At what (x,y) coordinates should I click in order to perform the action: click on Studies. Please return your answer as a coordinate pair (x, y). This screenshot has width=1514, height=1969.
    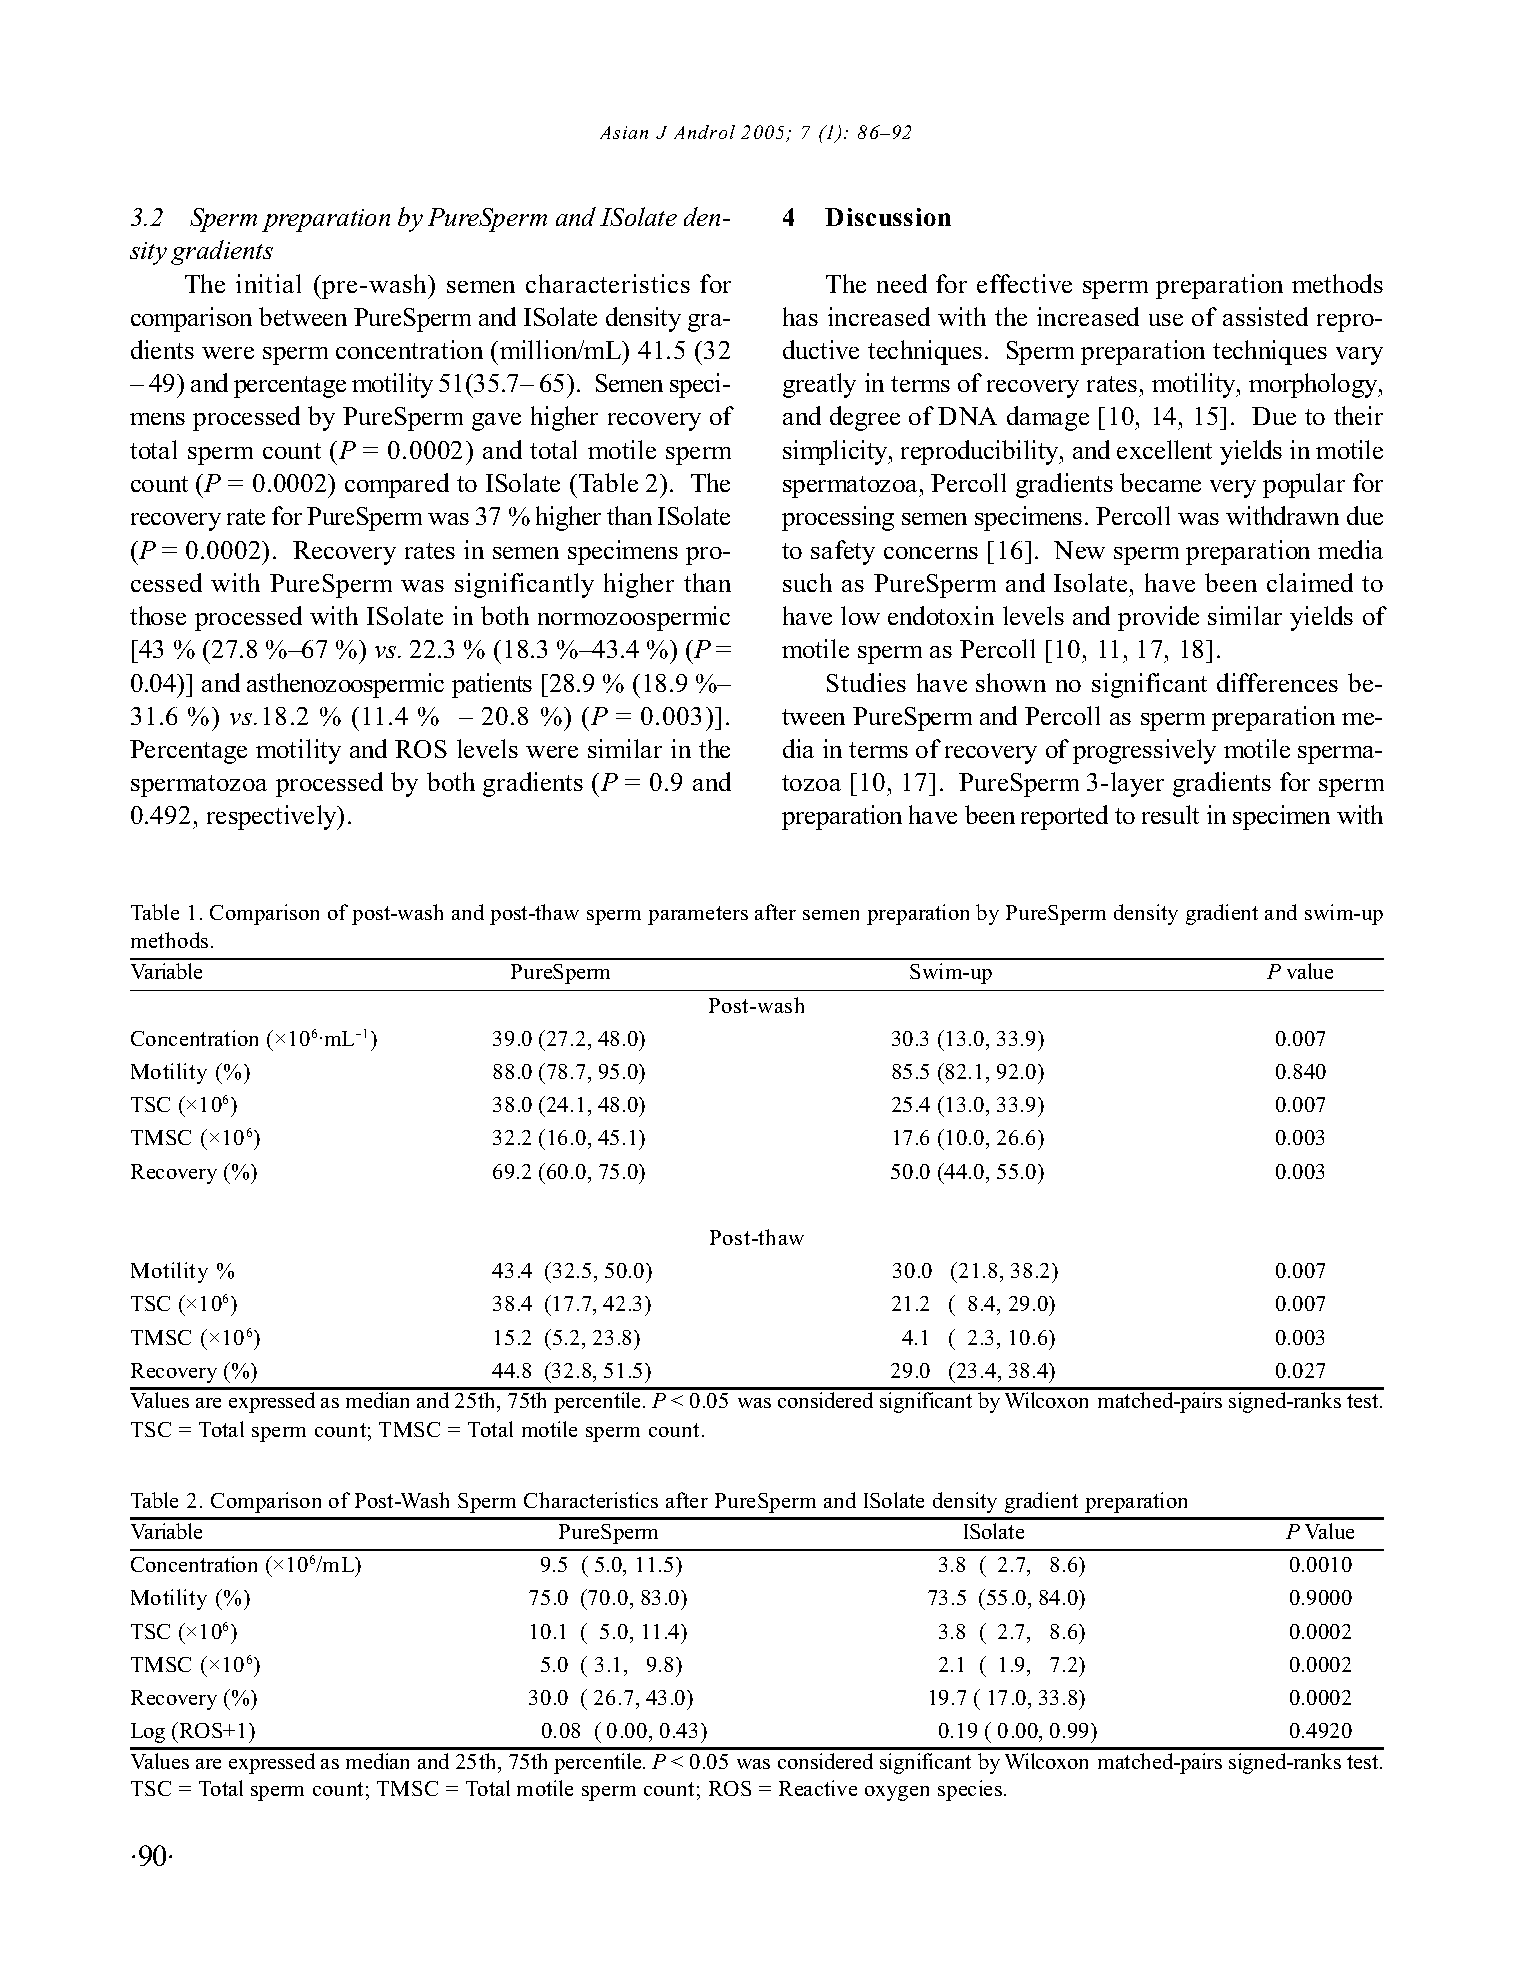
    Looking at the image, I should click on (866, 682).
